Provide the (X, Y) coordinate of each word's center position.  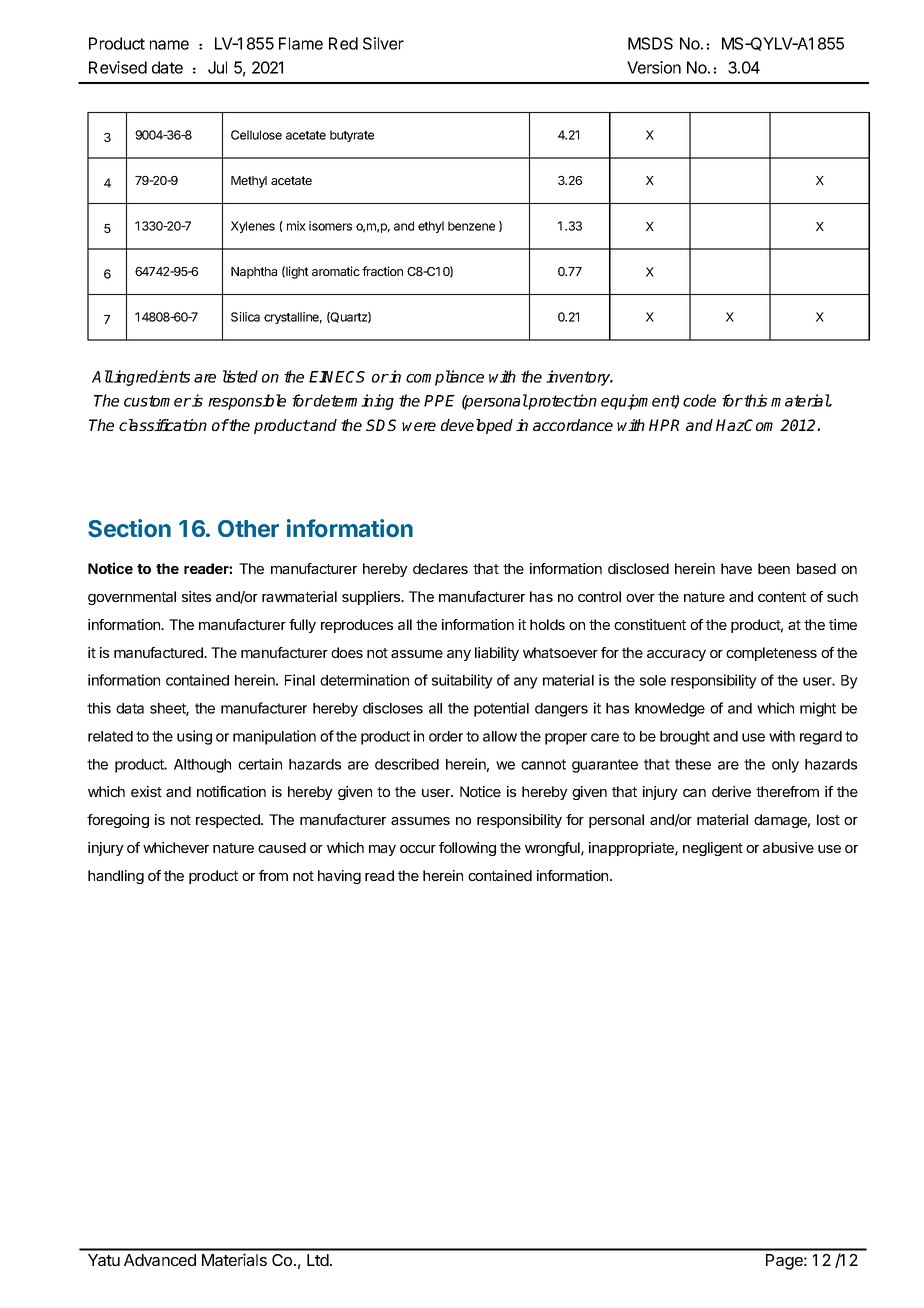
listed (240, 376)
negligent (713, 849)
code (699, 400)
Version (654, 67)
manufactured (159, 652)
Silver (383, 43)
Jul (217, 67)
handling (116, 877)
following (467, 849)
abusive (788, 847)
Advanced (160, 1260)
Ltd (318, 1260)
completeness (771, 654)
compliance (445, 378)
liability (497, 654)
